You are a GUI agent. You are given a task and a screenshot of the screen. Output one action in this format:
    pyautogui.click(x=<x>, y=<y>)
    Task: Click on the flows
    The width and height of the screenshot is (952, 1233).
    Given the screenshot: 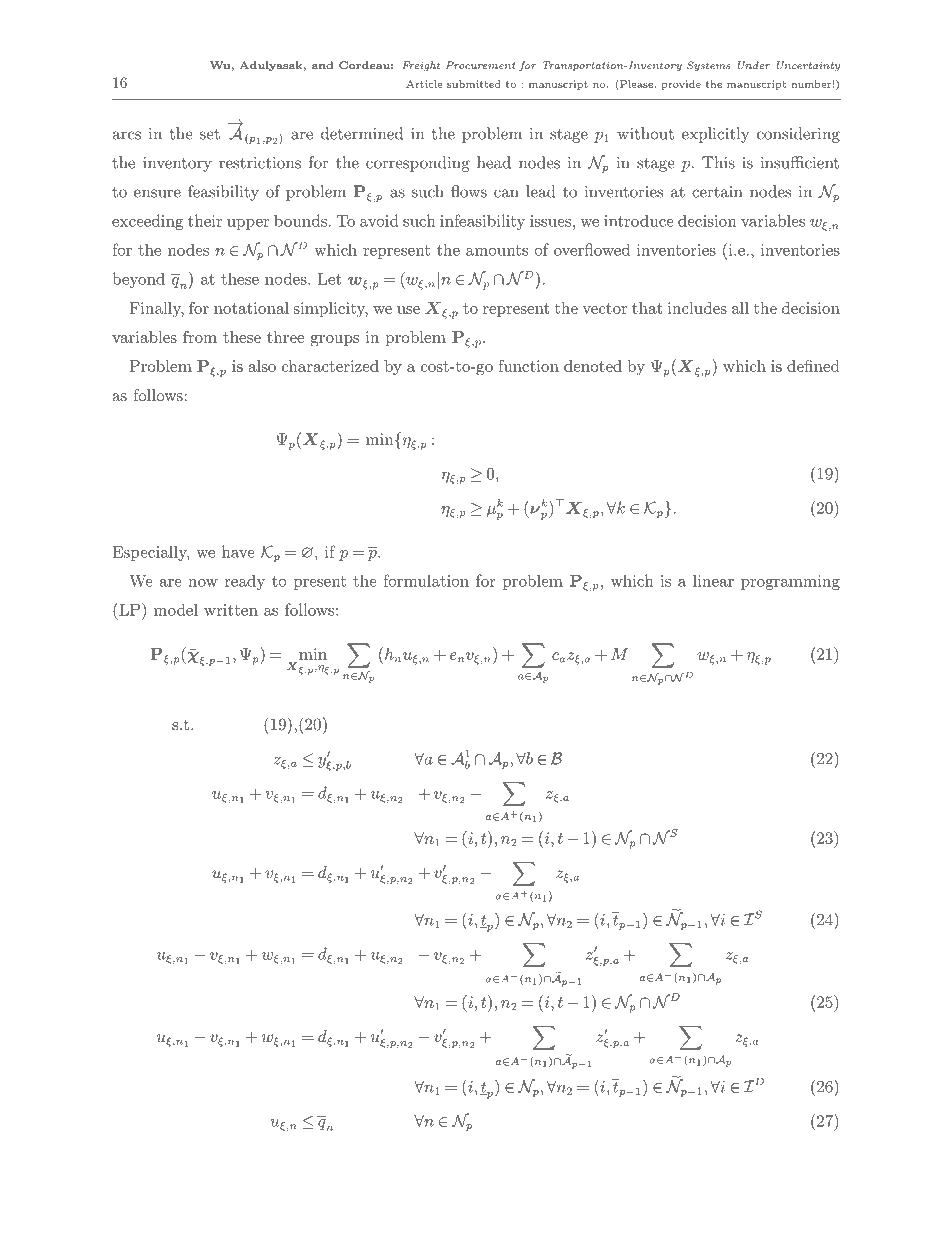 What is the action you would take?
    pyautogui.click(x=469, y=191)
